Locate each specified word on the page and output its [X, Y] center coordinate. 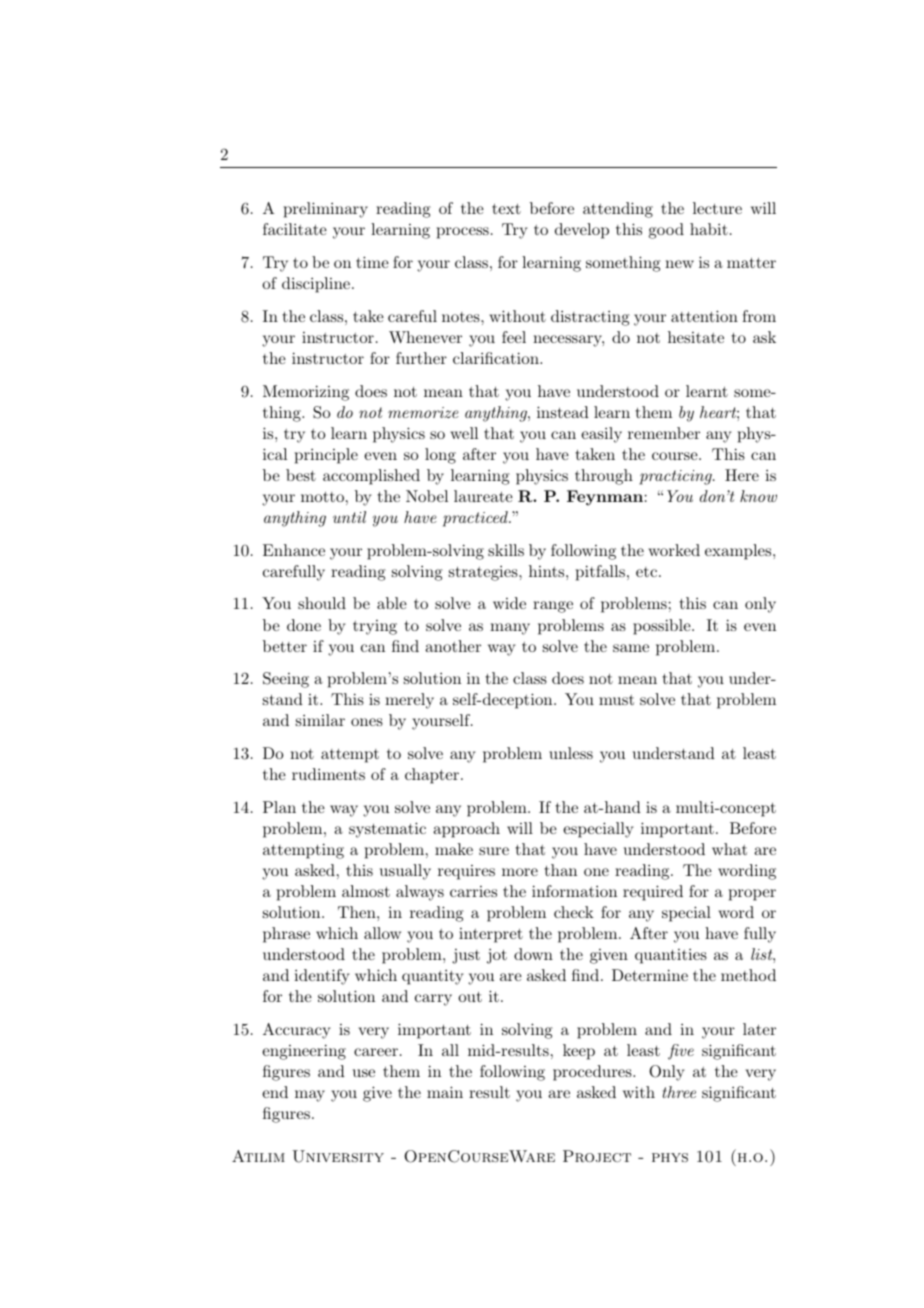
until [349, 517]
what [729, 849]
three [679, 1092]
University [338, 1156]
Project [597, 1156]
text [506, 209]
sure [494, 851]
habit [709, 229]
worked [674, 550]
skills [506, 550]
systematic [387, 830]
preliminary [326, 210]
